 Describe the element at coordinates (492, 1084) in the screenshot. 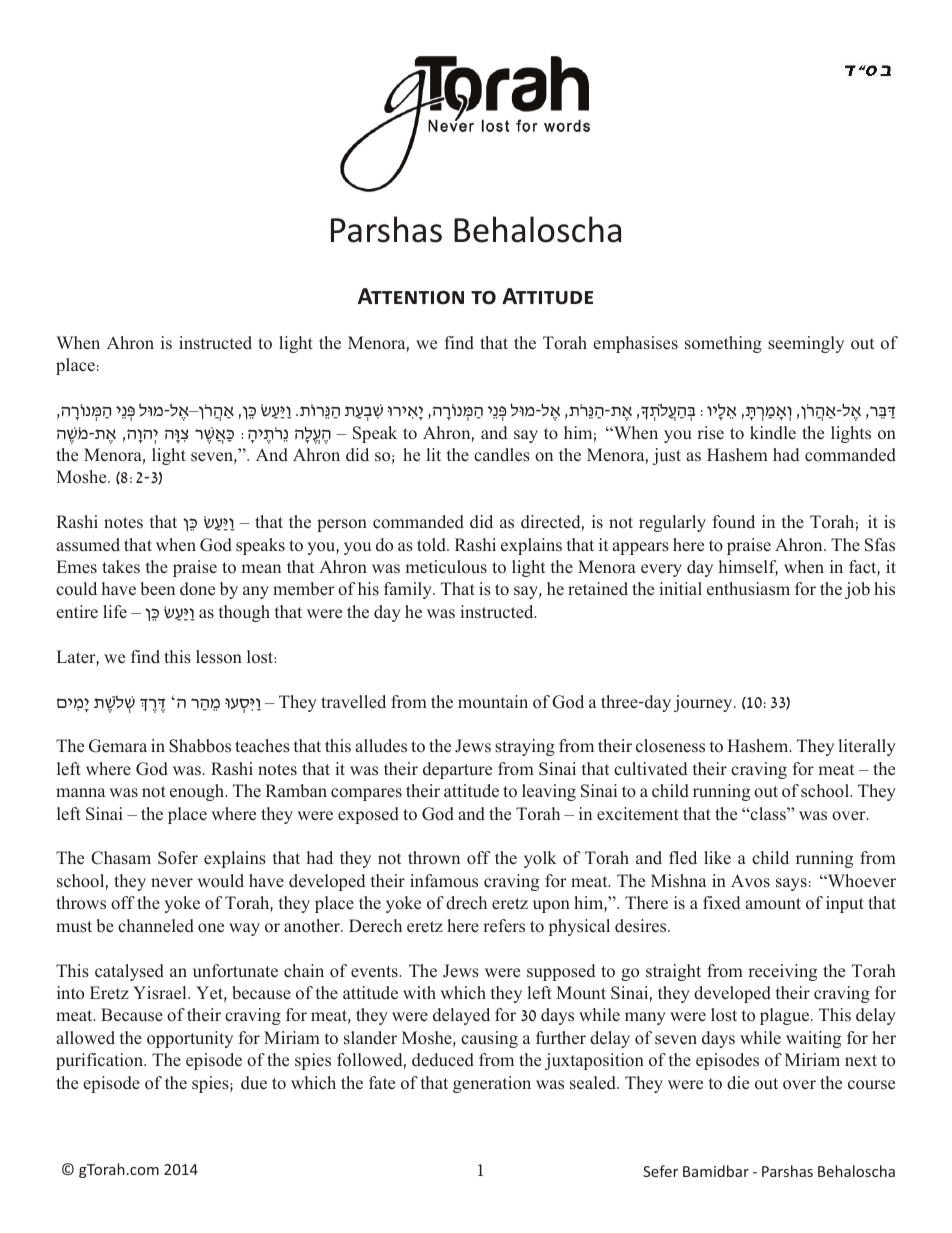

I see `generation` at that location.
